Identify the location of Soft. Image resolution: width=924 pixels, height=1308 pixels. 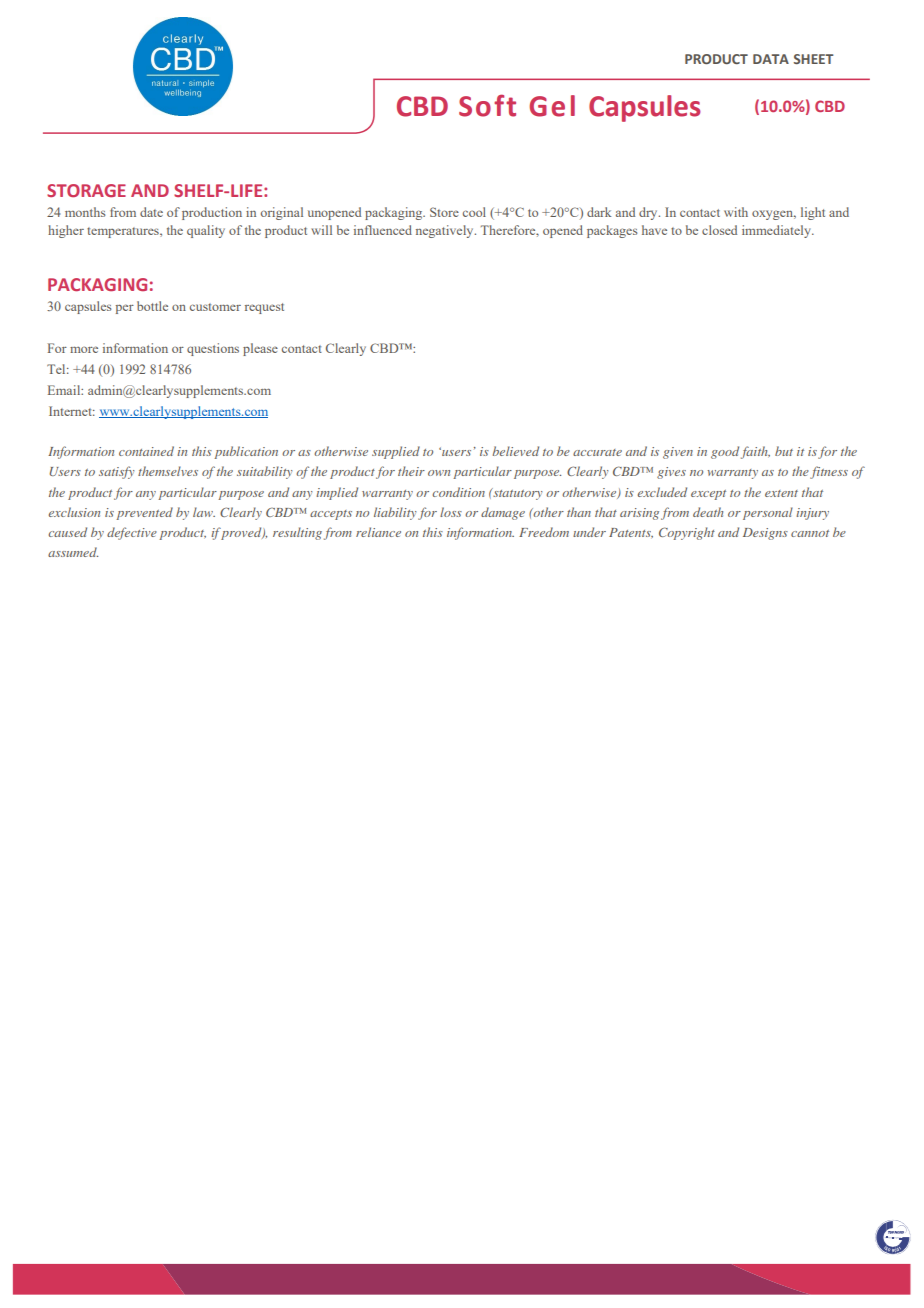
(487, 105).
